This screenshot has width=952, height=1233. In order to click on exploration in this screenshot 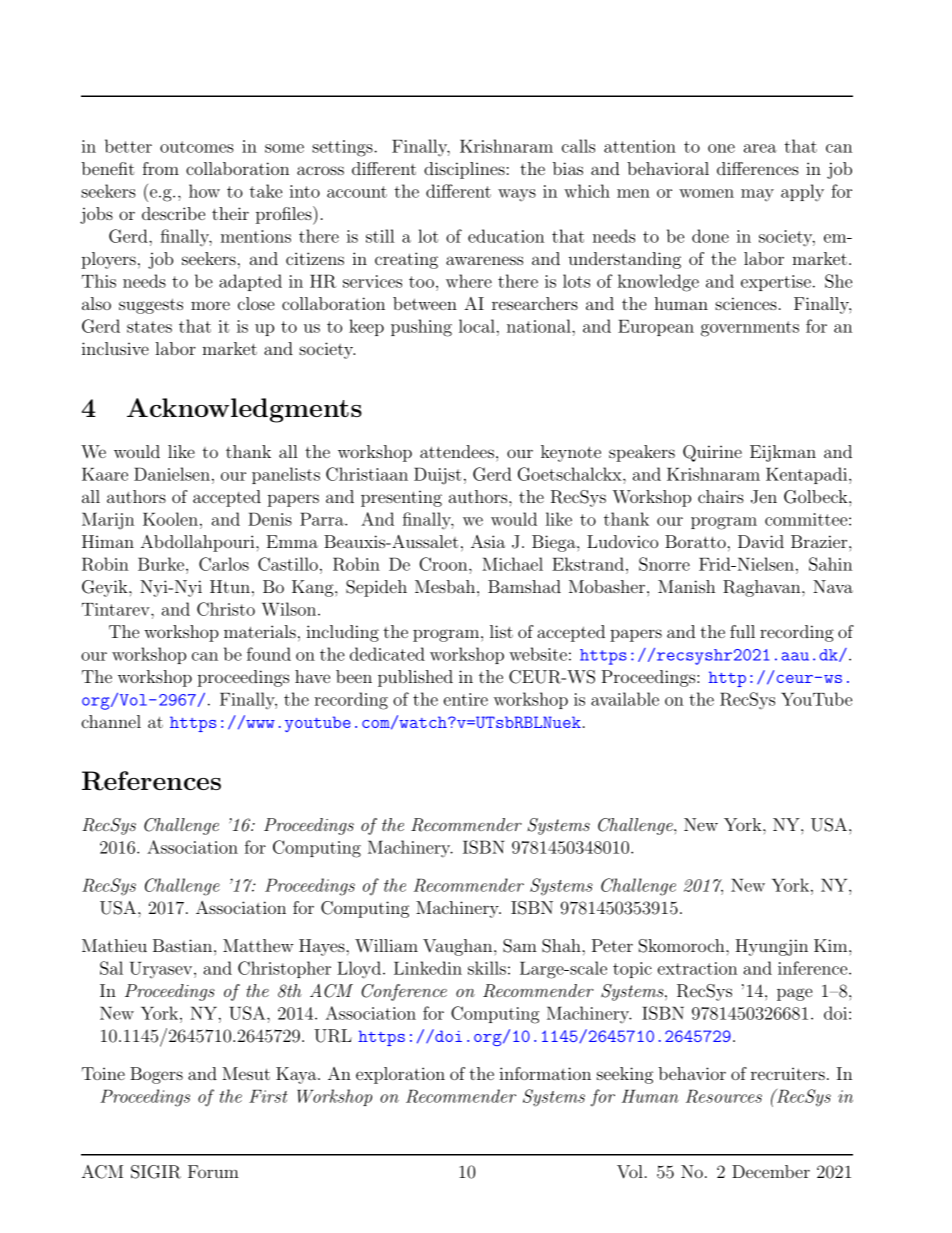, I will do `click(400, 1075)`.
